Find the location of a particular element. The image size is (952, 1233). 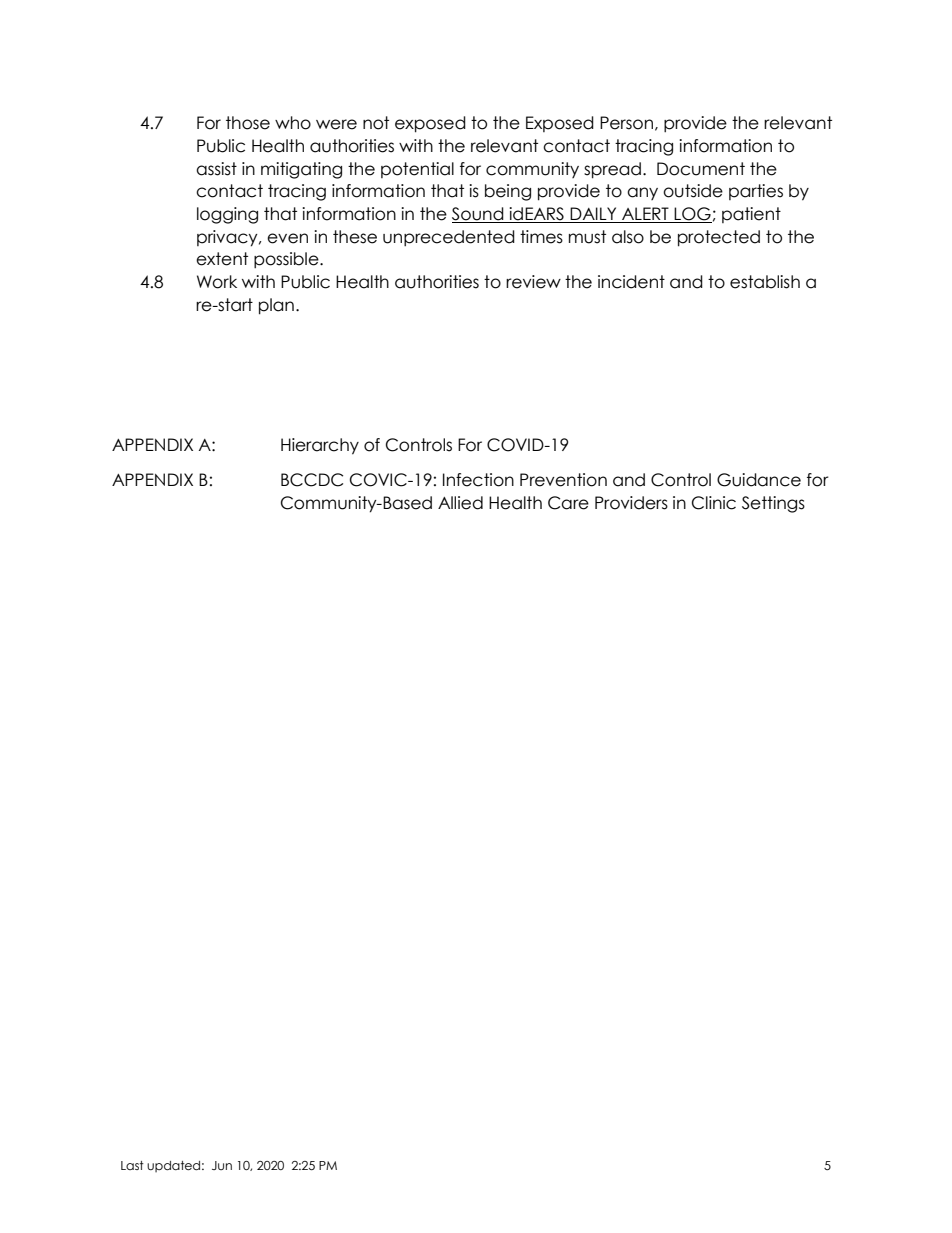

plan is located at coordinates (276, 306).
